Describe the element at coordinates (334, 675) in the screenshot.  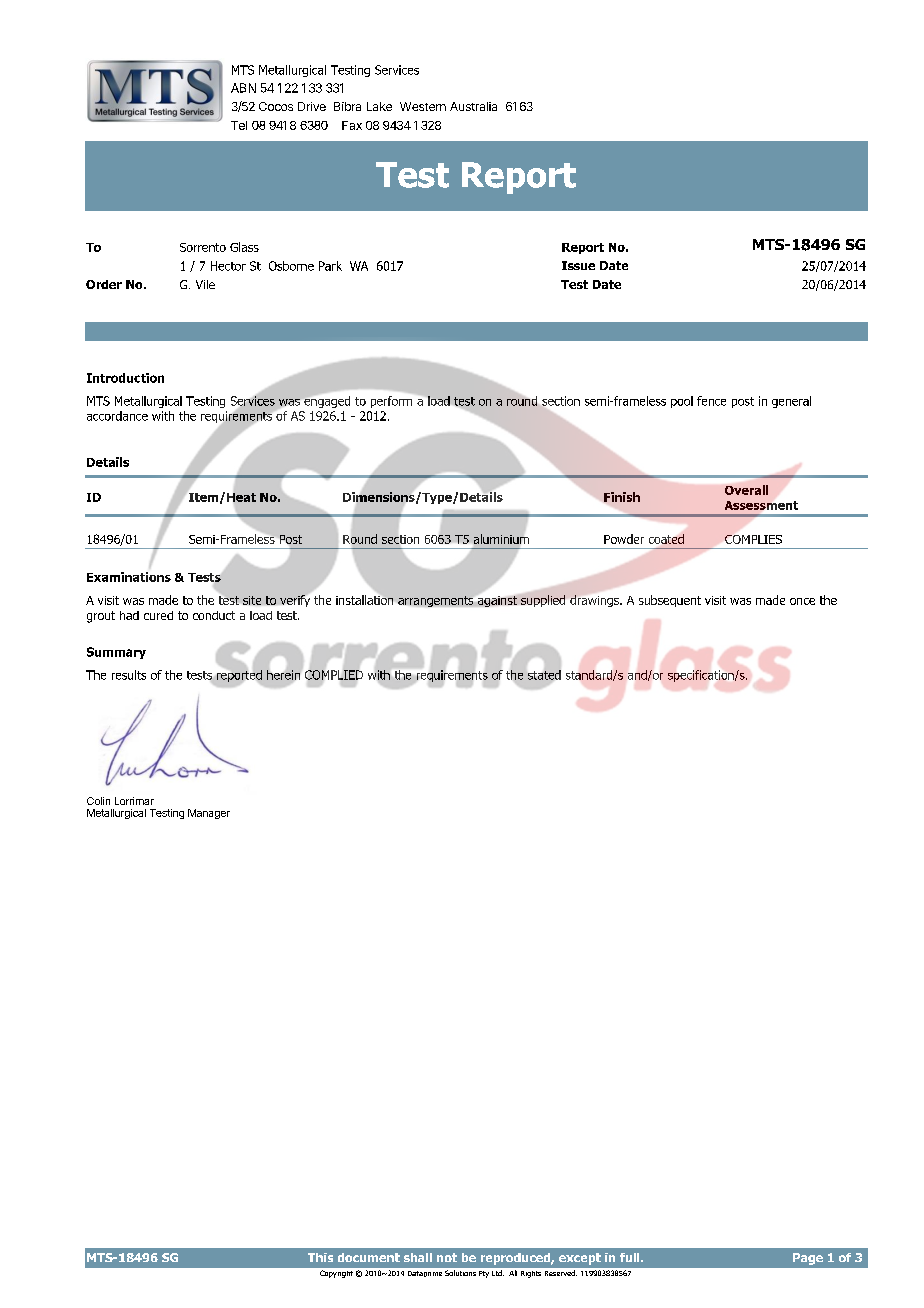
I see `COMPLIED` at that location.
